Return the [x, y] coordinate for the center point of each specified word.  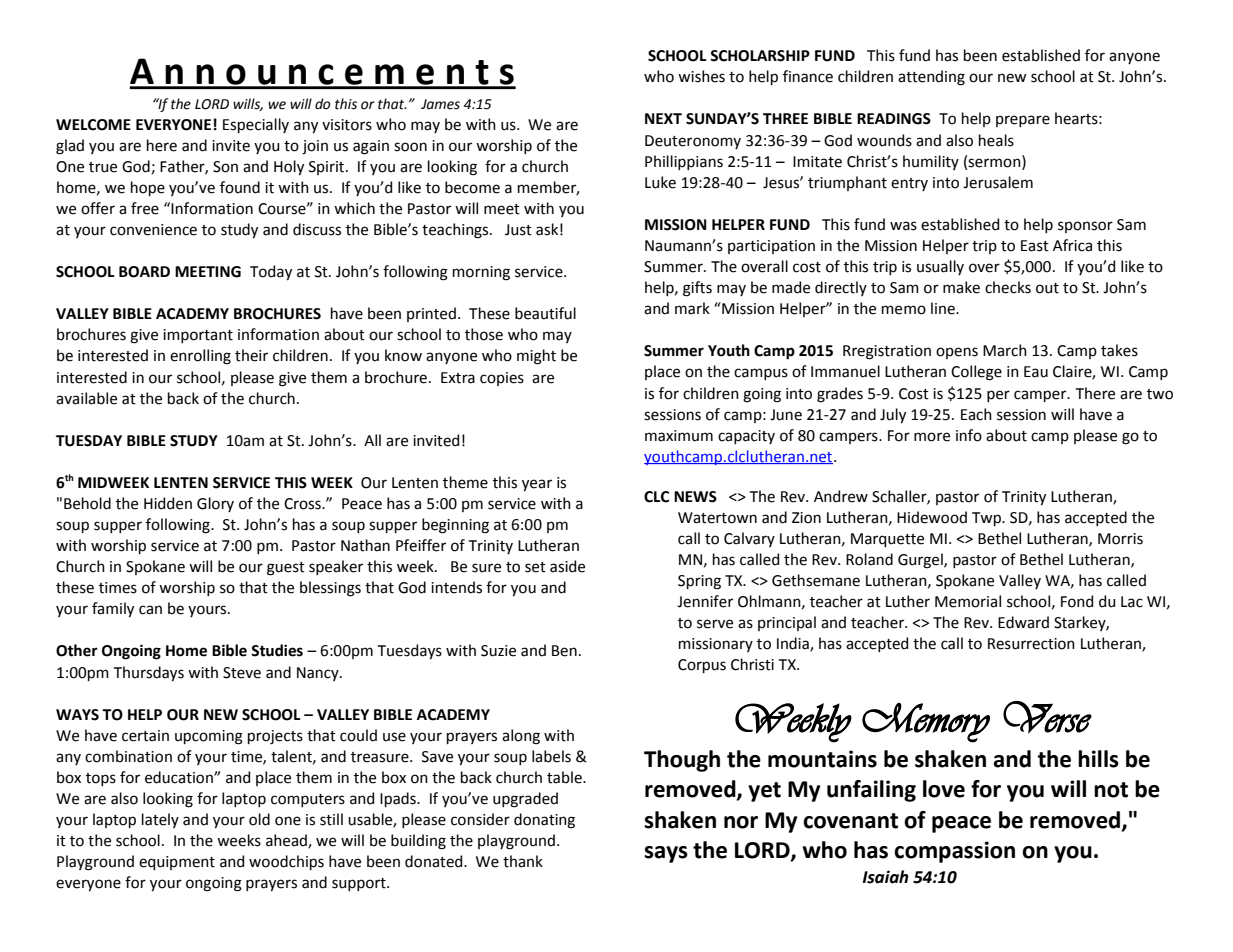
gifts [697, 289]
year [537, 485]
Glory [215, 504]
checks [1008, 287]
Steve [242, 673]
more [932, 437]
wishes [701, 76]
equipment [177, 863]
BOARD [144, 272]
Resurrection [1031, 644]
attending [931, 78]
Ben [564, 651]
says [666, 854]
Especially [256, 125]
